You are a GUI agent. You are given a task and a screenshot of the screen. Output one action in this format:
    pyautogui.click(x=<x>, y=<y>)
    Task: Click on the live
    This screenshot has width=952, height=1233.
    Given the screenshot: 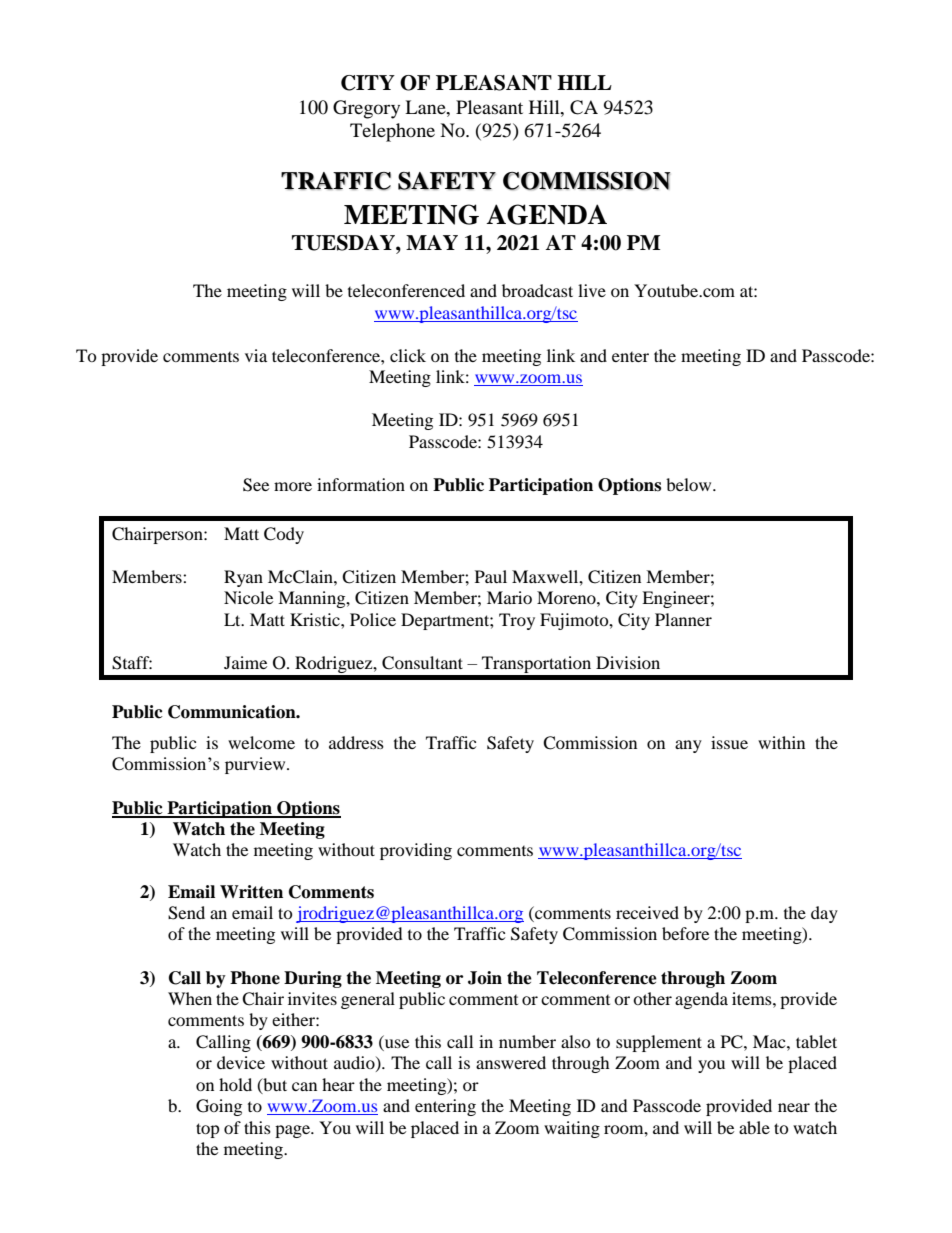 What is the action you would take?
    pyautogui.click(x=592, y=290)
